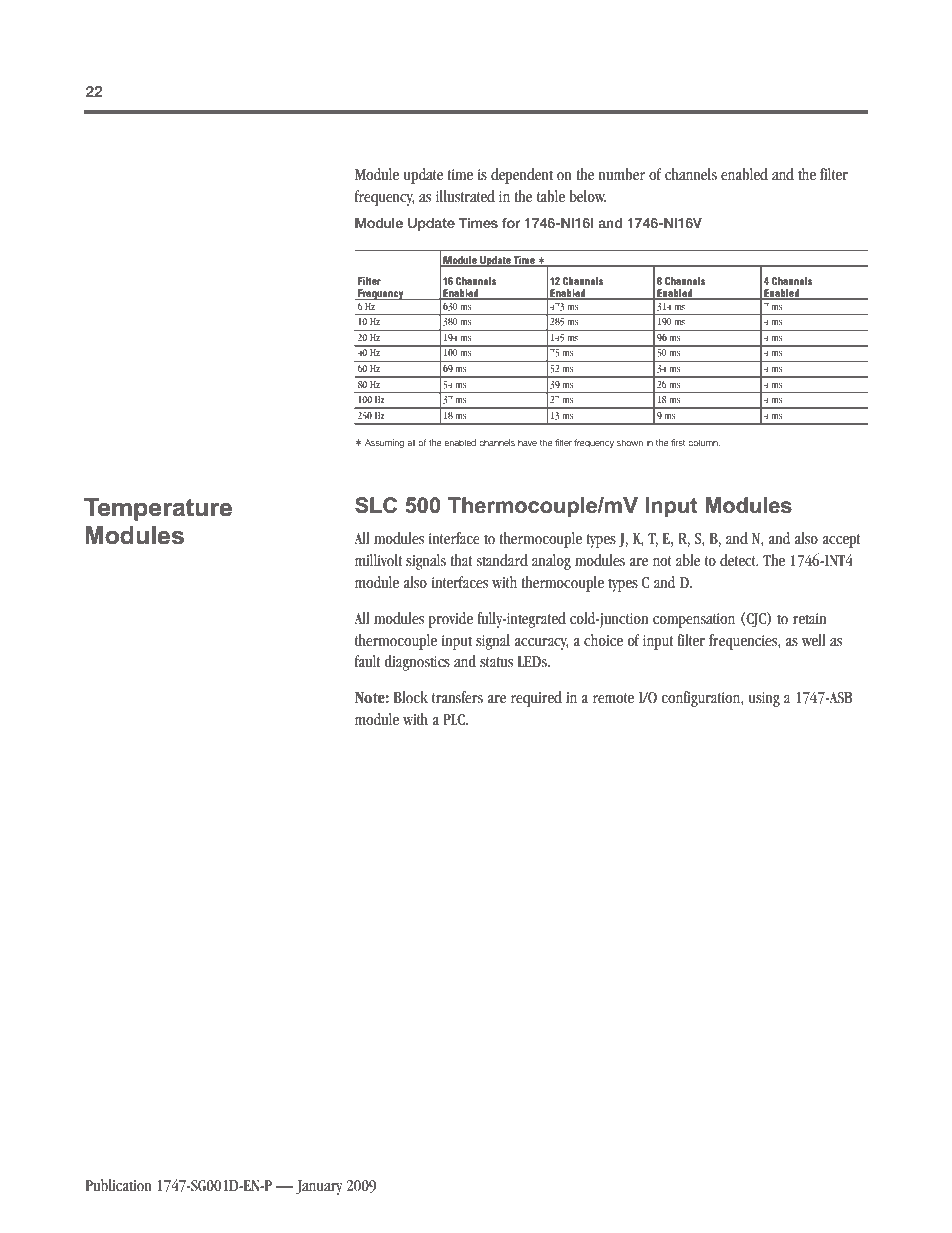 Image resolution: width=952 pixels, height=1233 pixels. I want to click on fault, so click(367, 661).
